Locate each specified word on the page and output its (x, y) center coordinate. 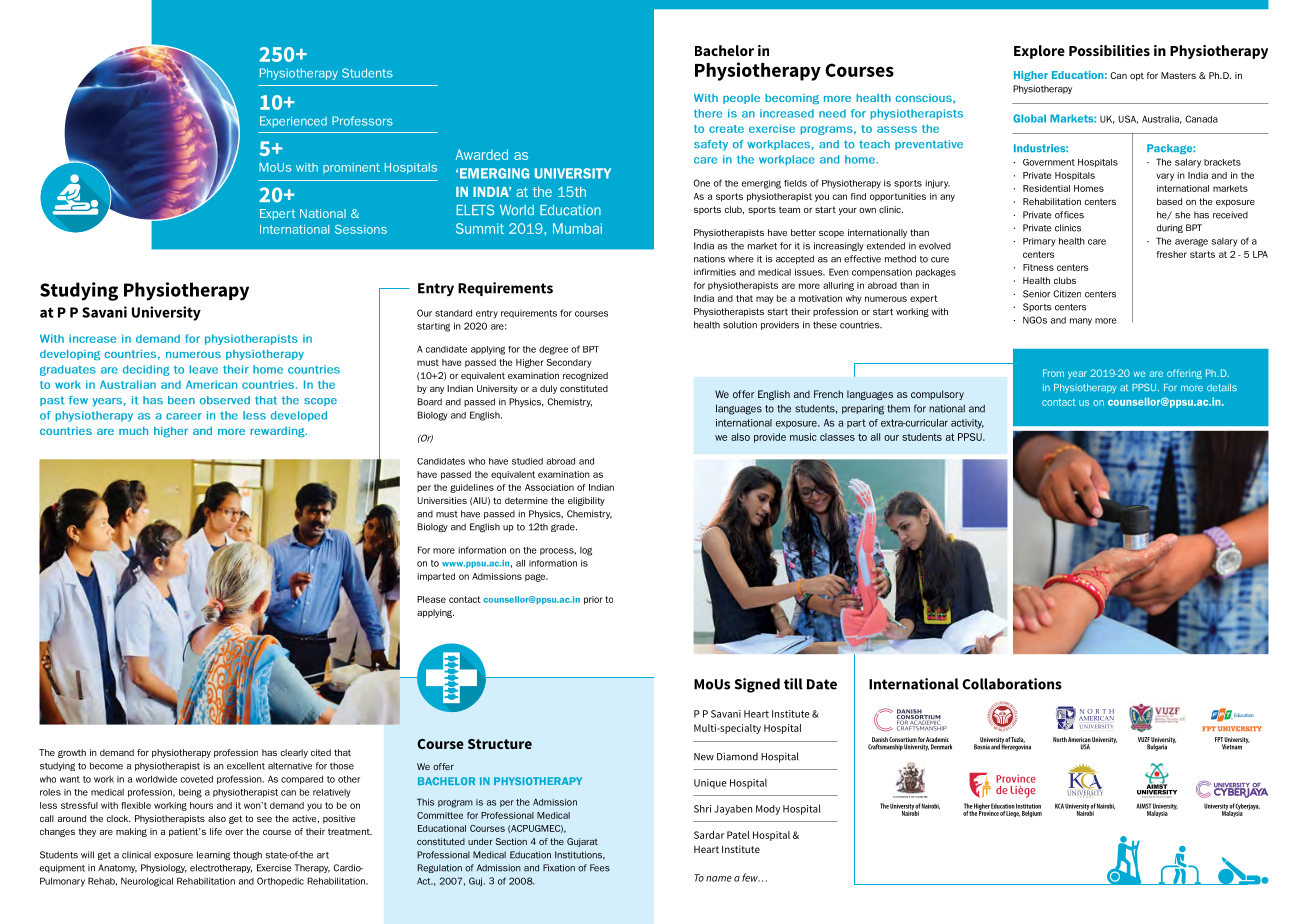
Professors (362, 121)
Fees (600, 868)
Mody (768, 810)
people (741, 99)
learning (213, 855)
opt (1137, 76)
